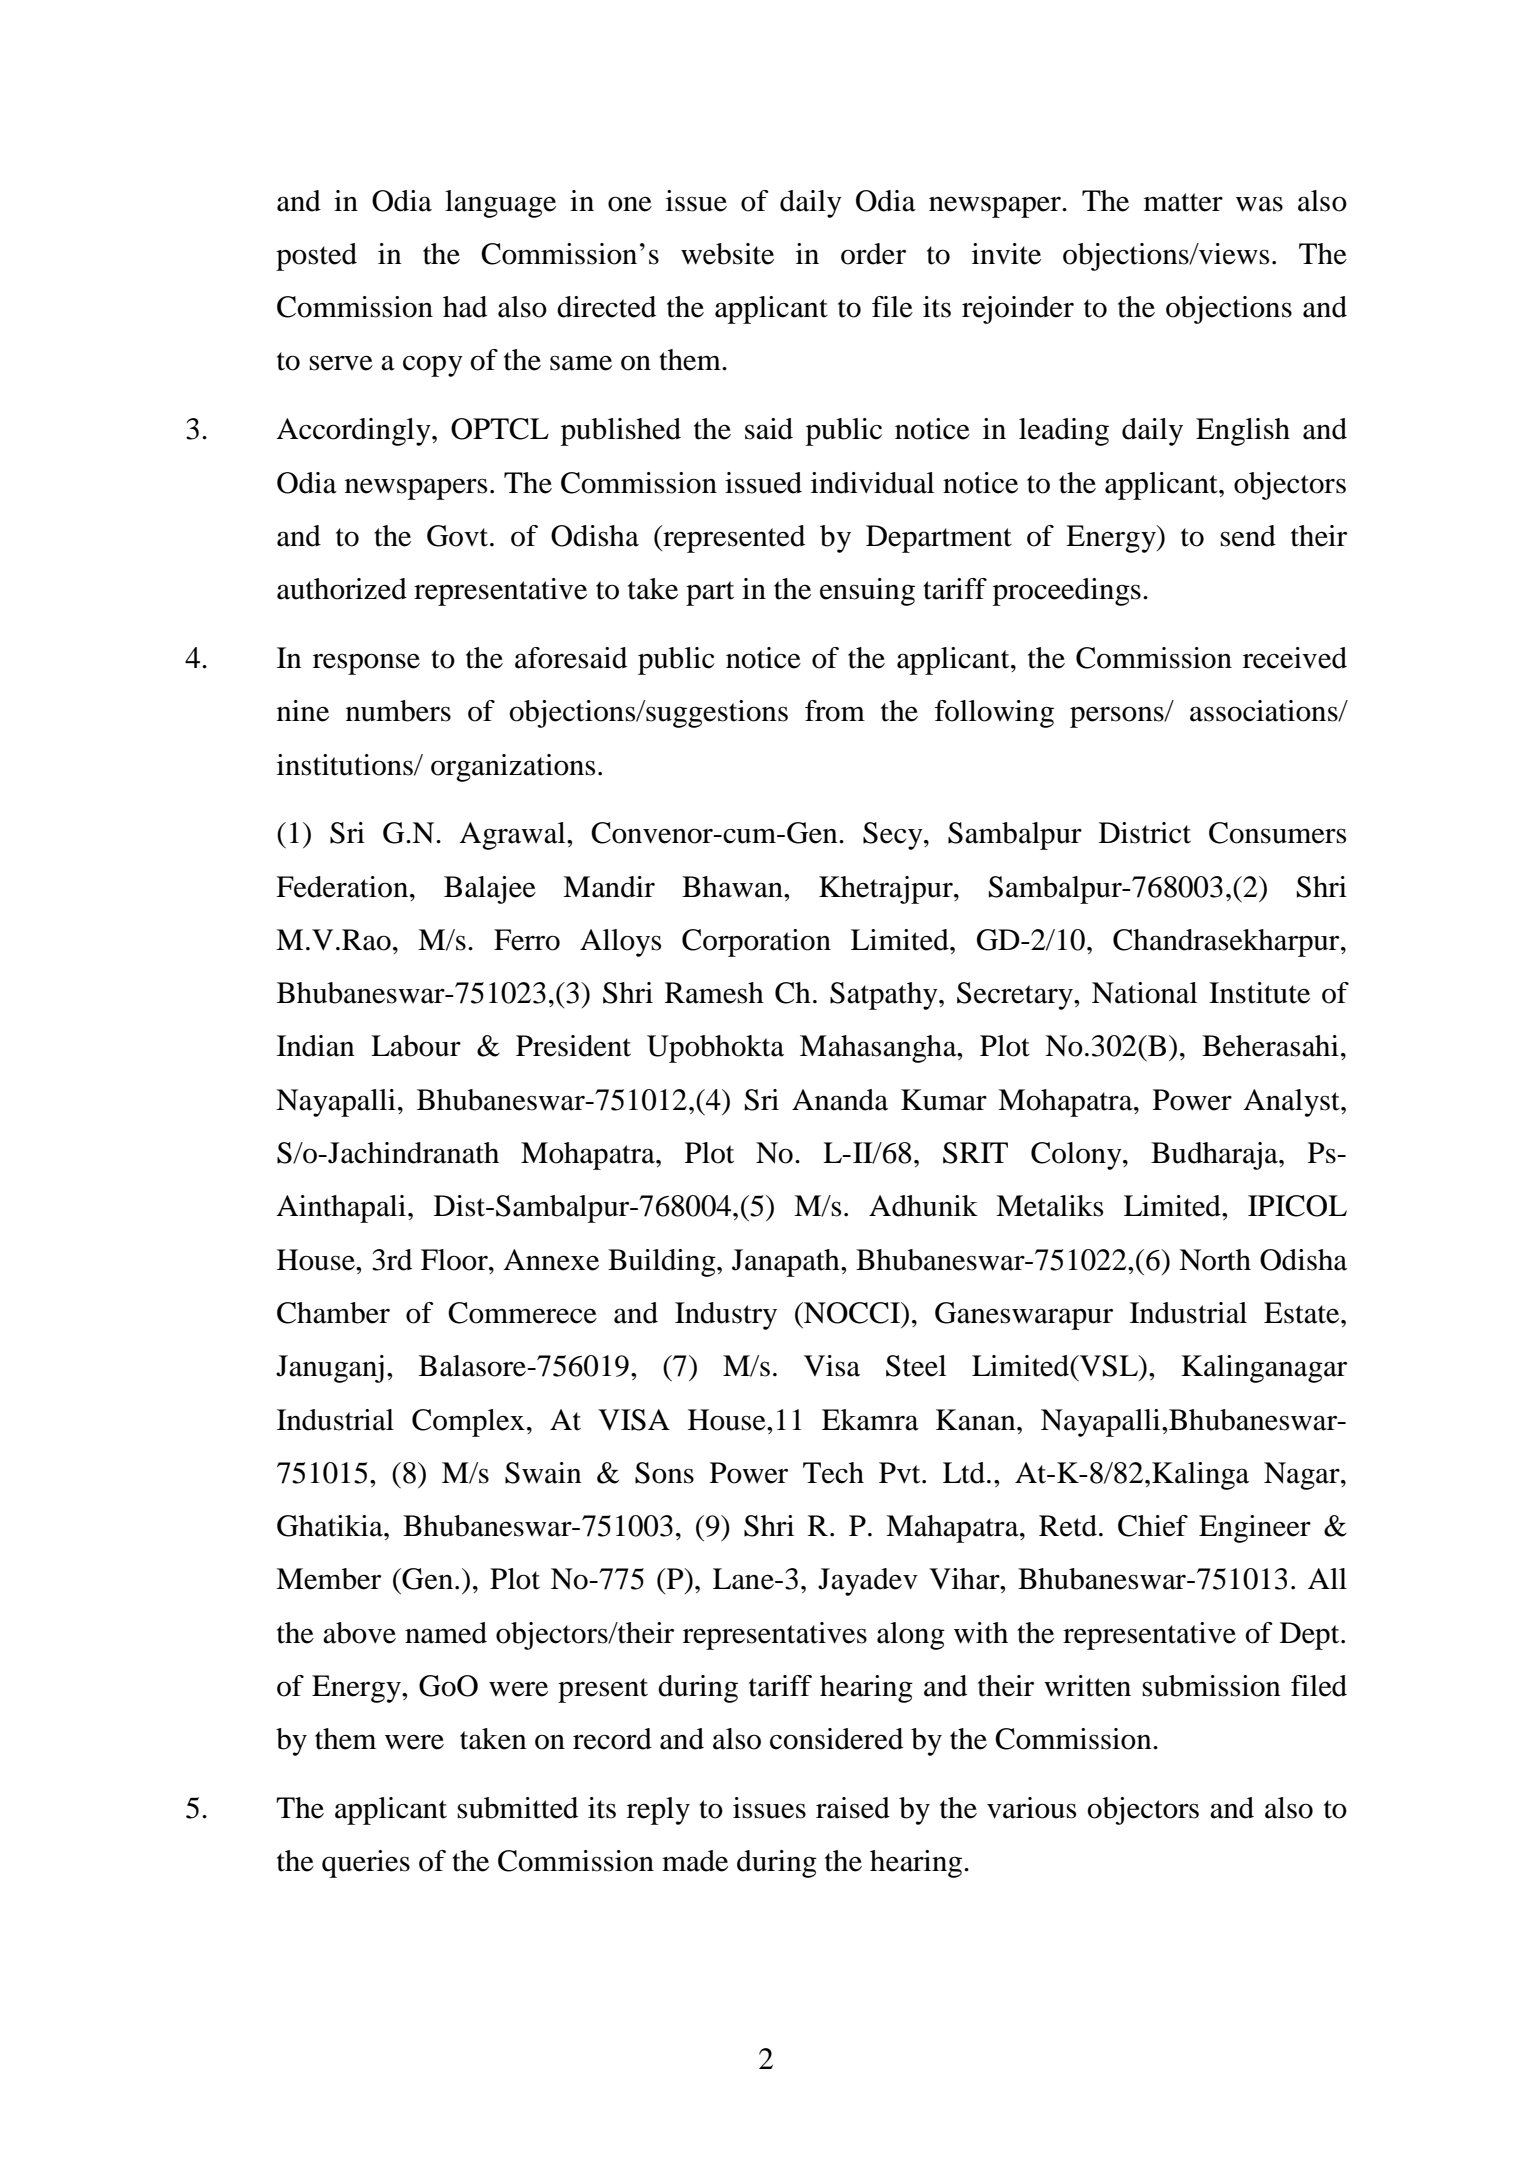  Describe the element at coordinates (465, 307) in the page. I see `had` at that location.
